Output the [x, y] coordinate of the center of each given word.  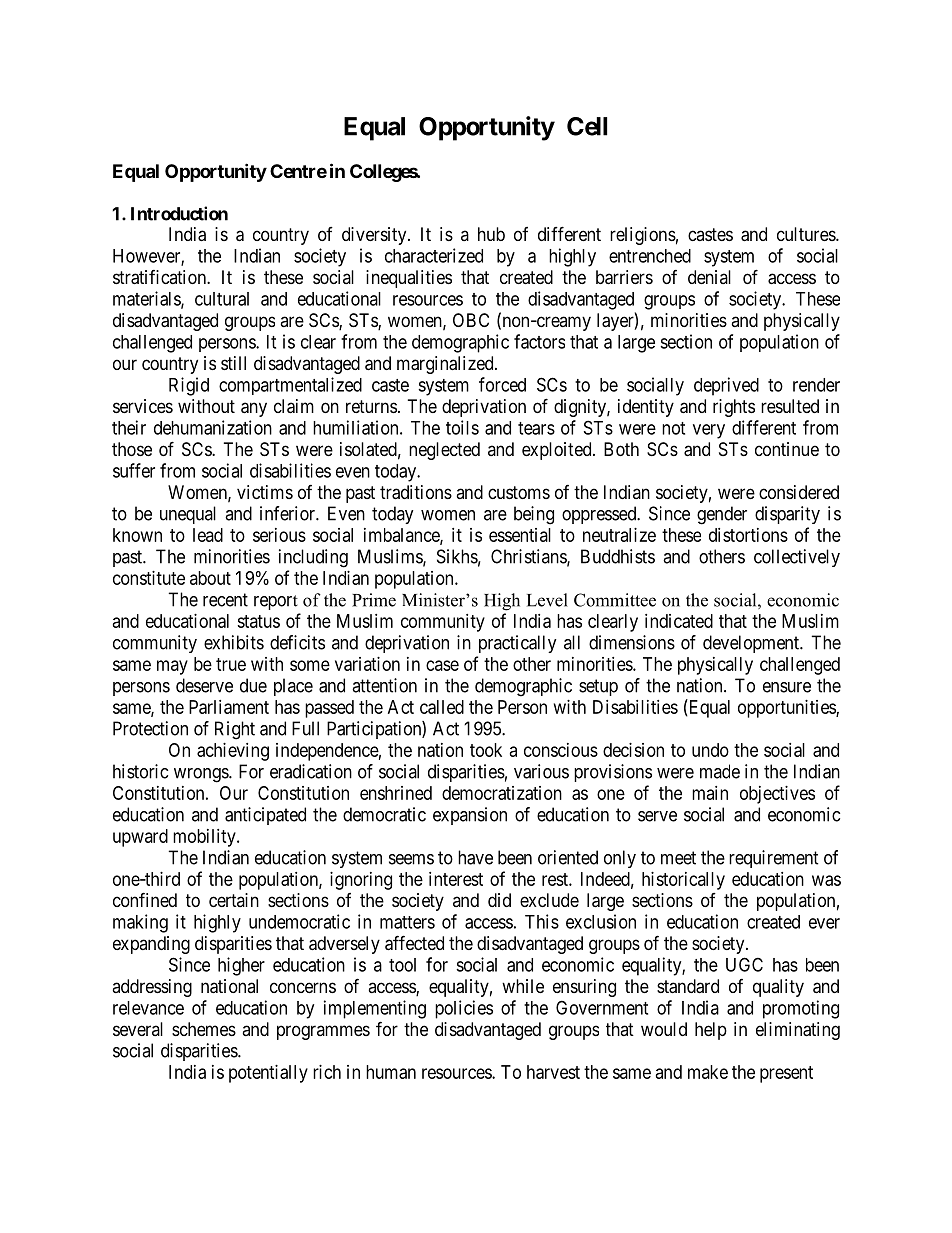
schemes [204, 1029]
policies [464, 1009]
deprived [726, 386]
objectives [777, 795]
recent [225, 600]
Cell [587, 126]
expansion [470, 816]
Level [547, 600]
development [752, 644]
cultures [807, 234]
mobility [205, 838]
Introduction [179, 213]
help [711, 1031]
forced [502, 384]
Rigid [189, 386]
